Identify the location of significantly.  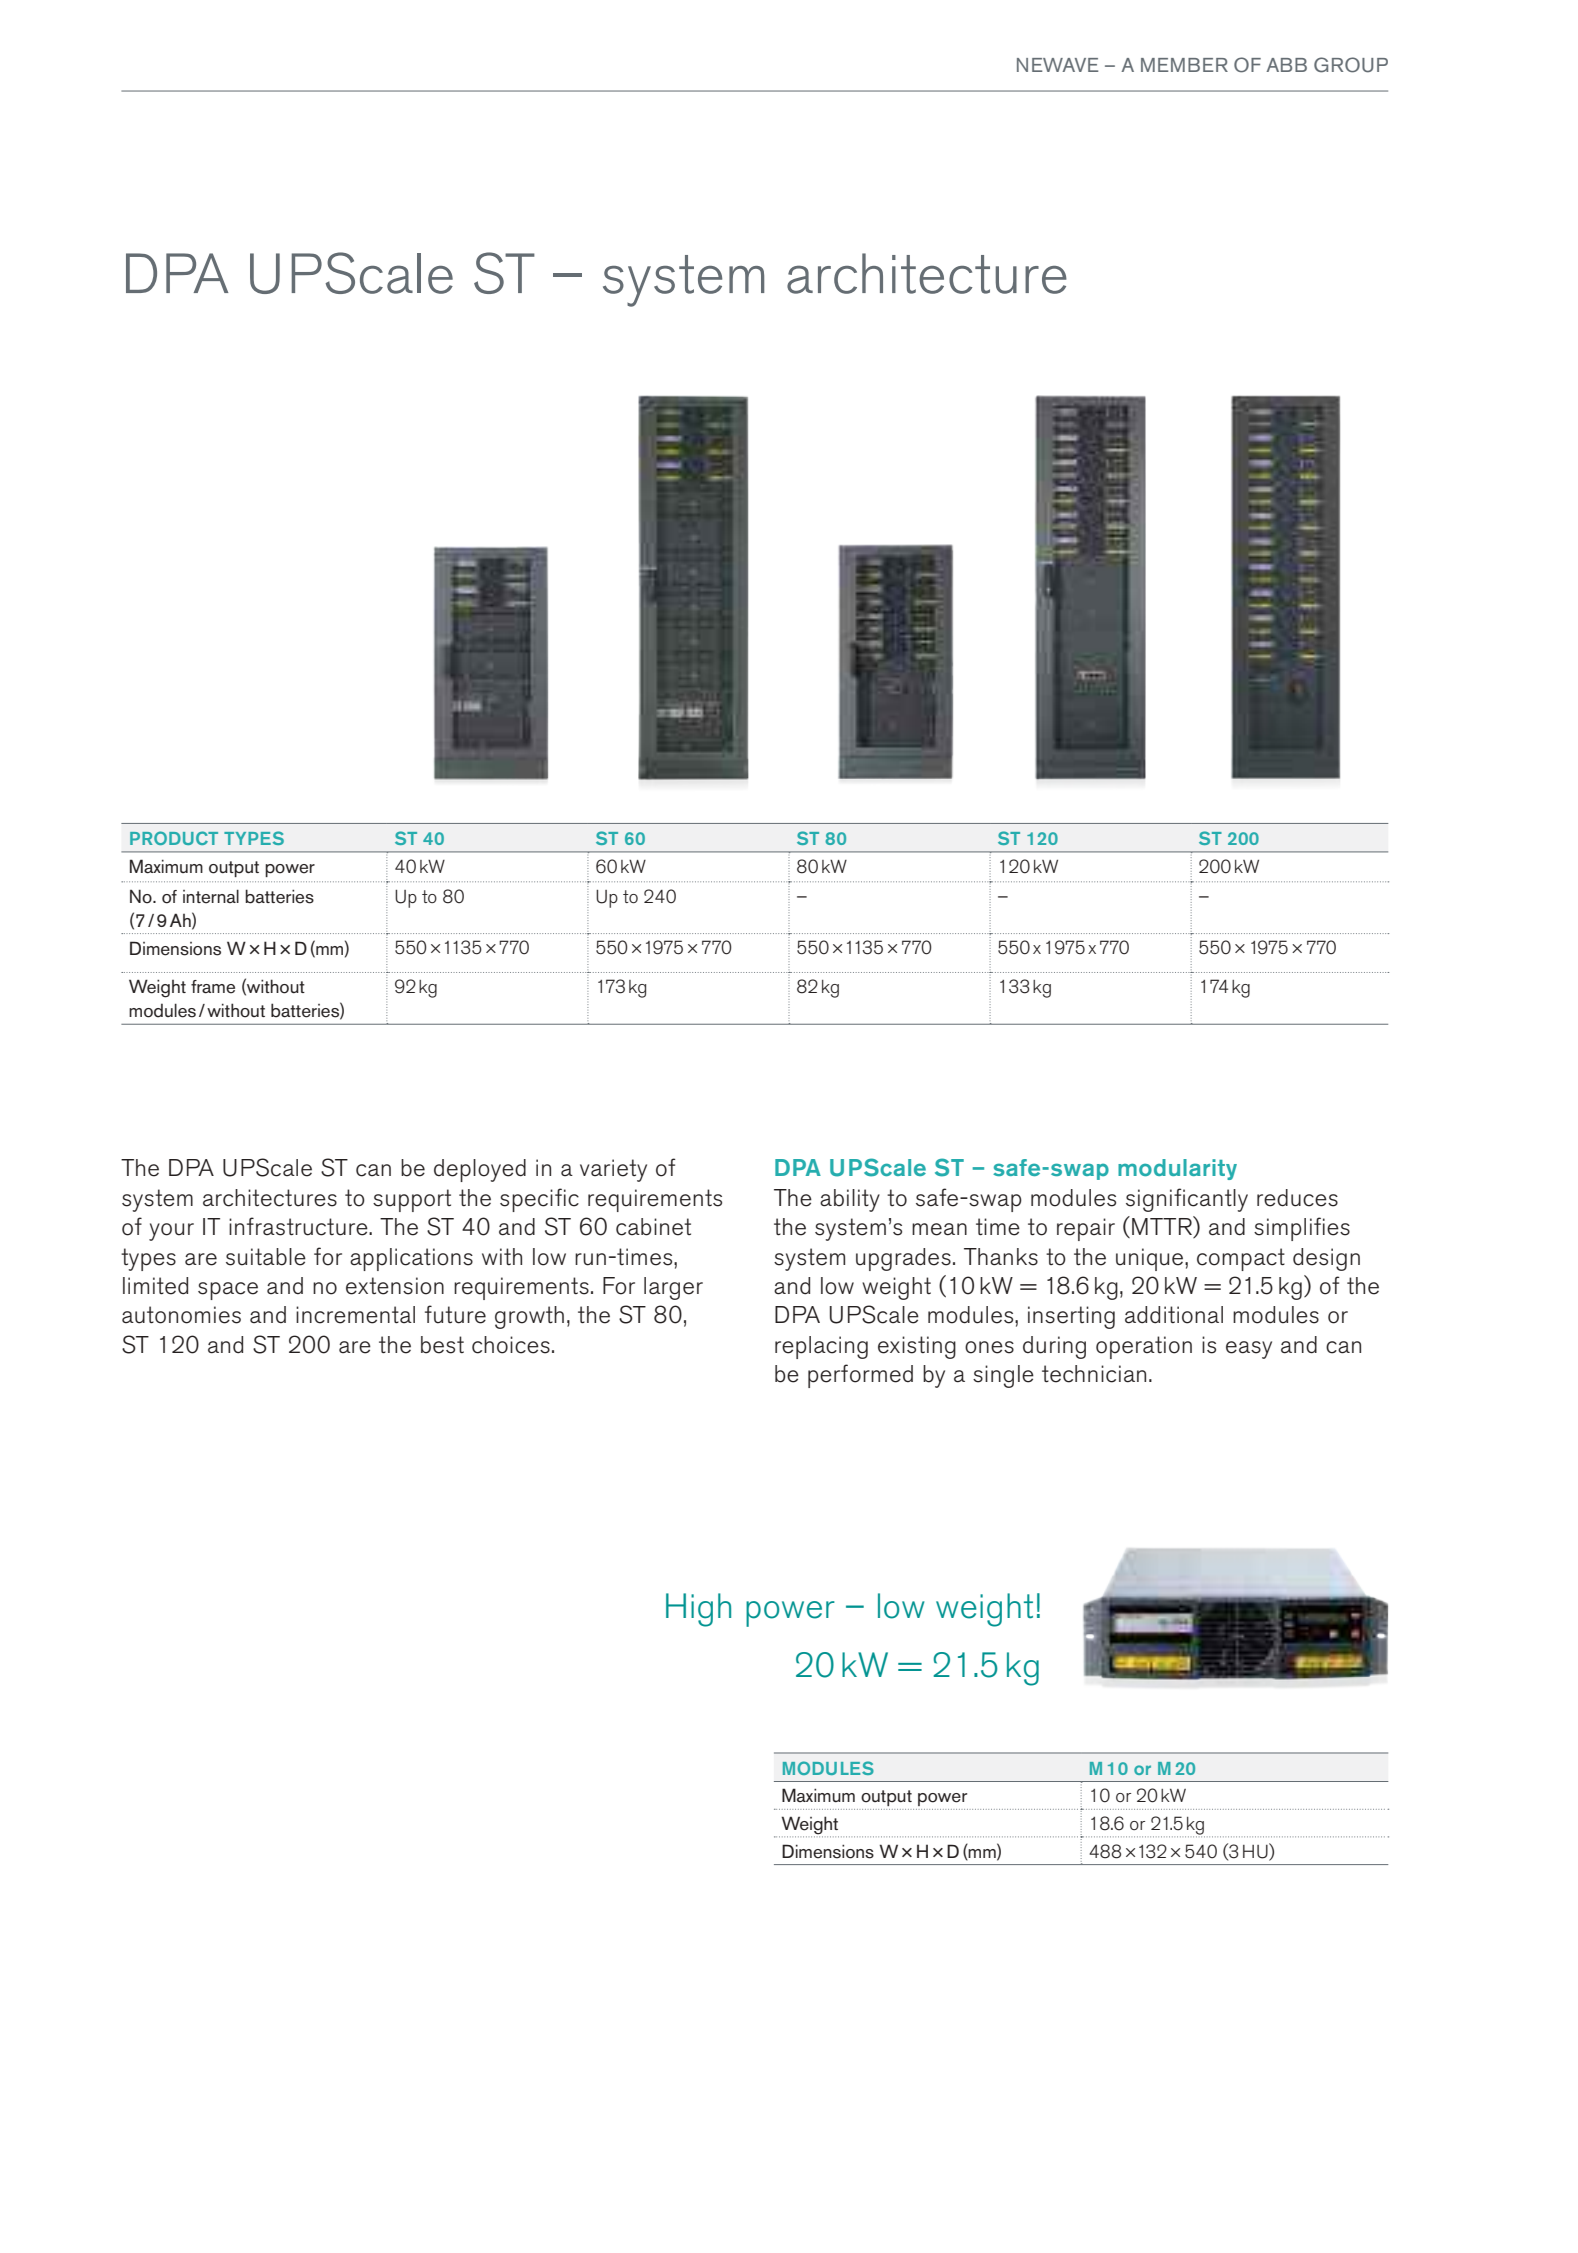
(1187, 1200).
